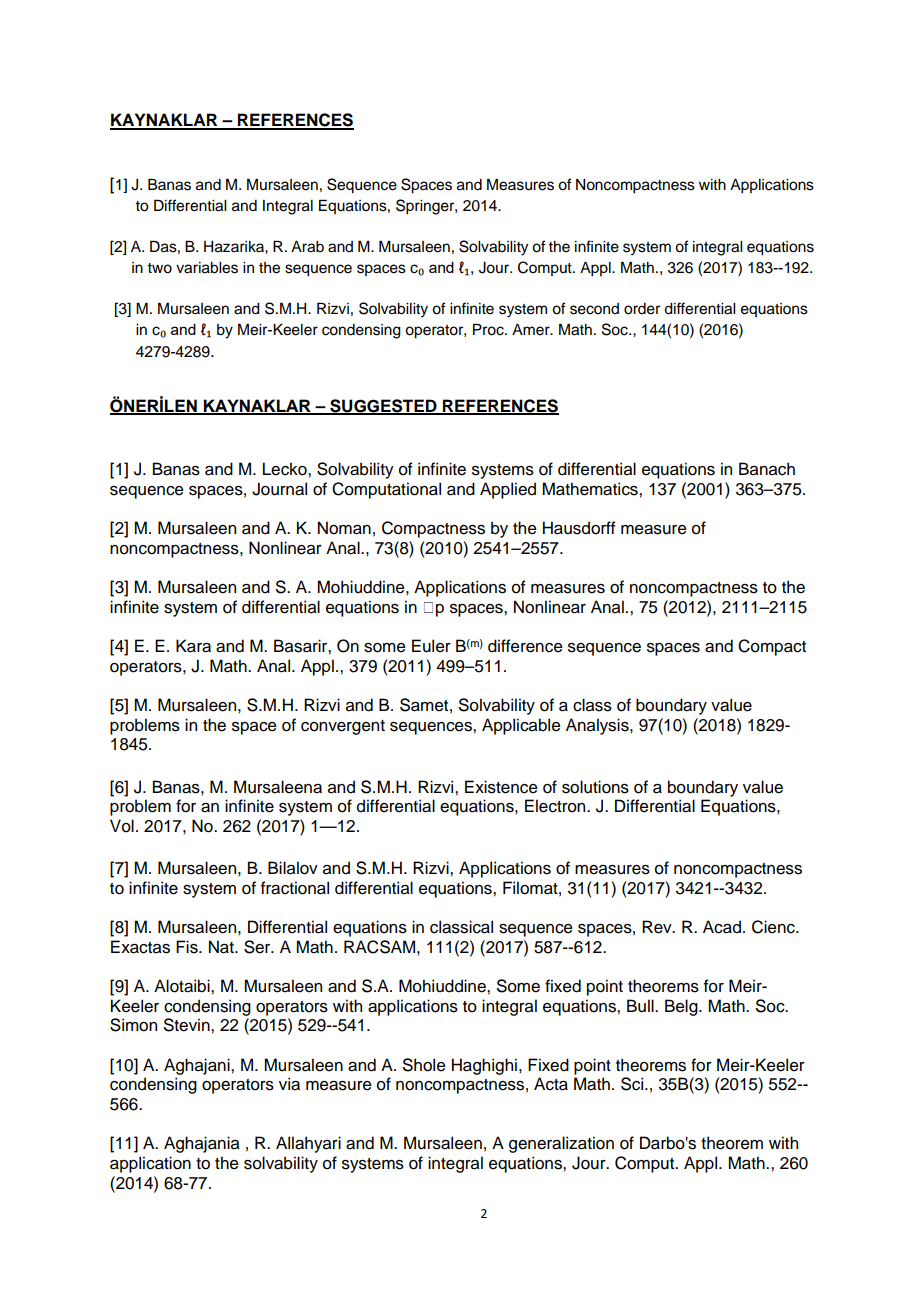  What do you see at coordinates (642, 309) in the screenshot?
I see `order` at bounding box center [642, 309].
